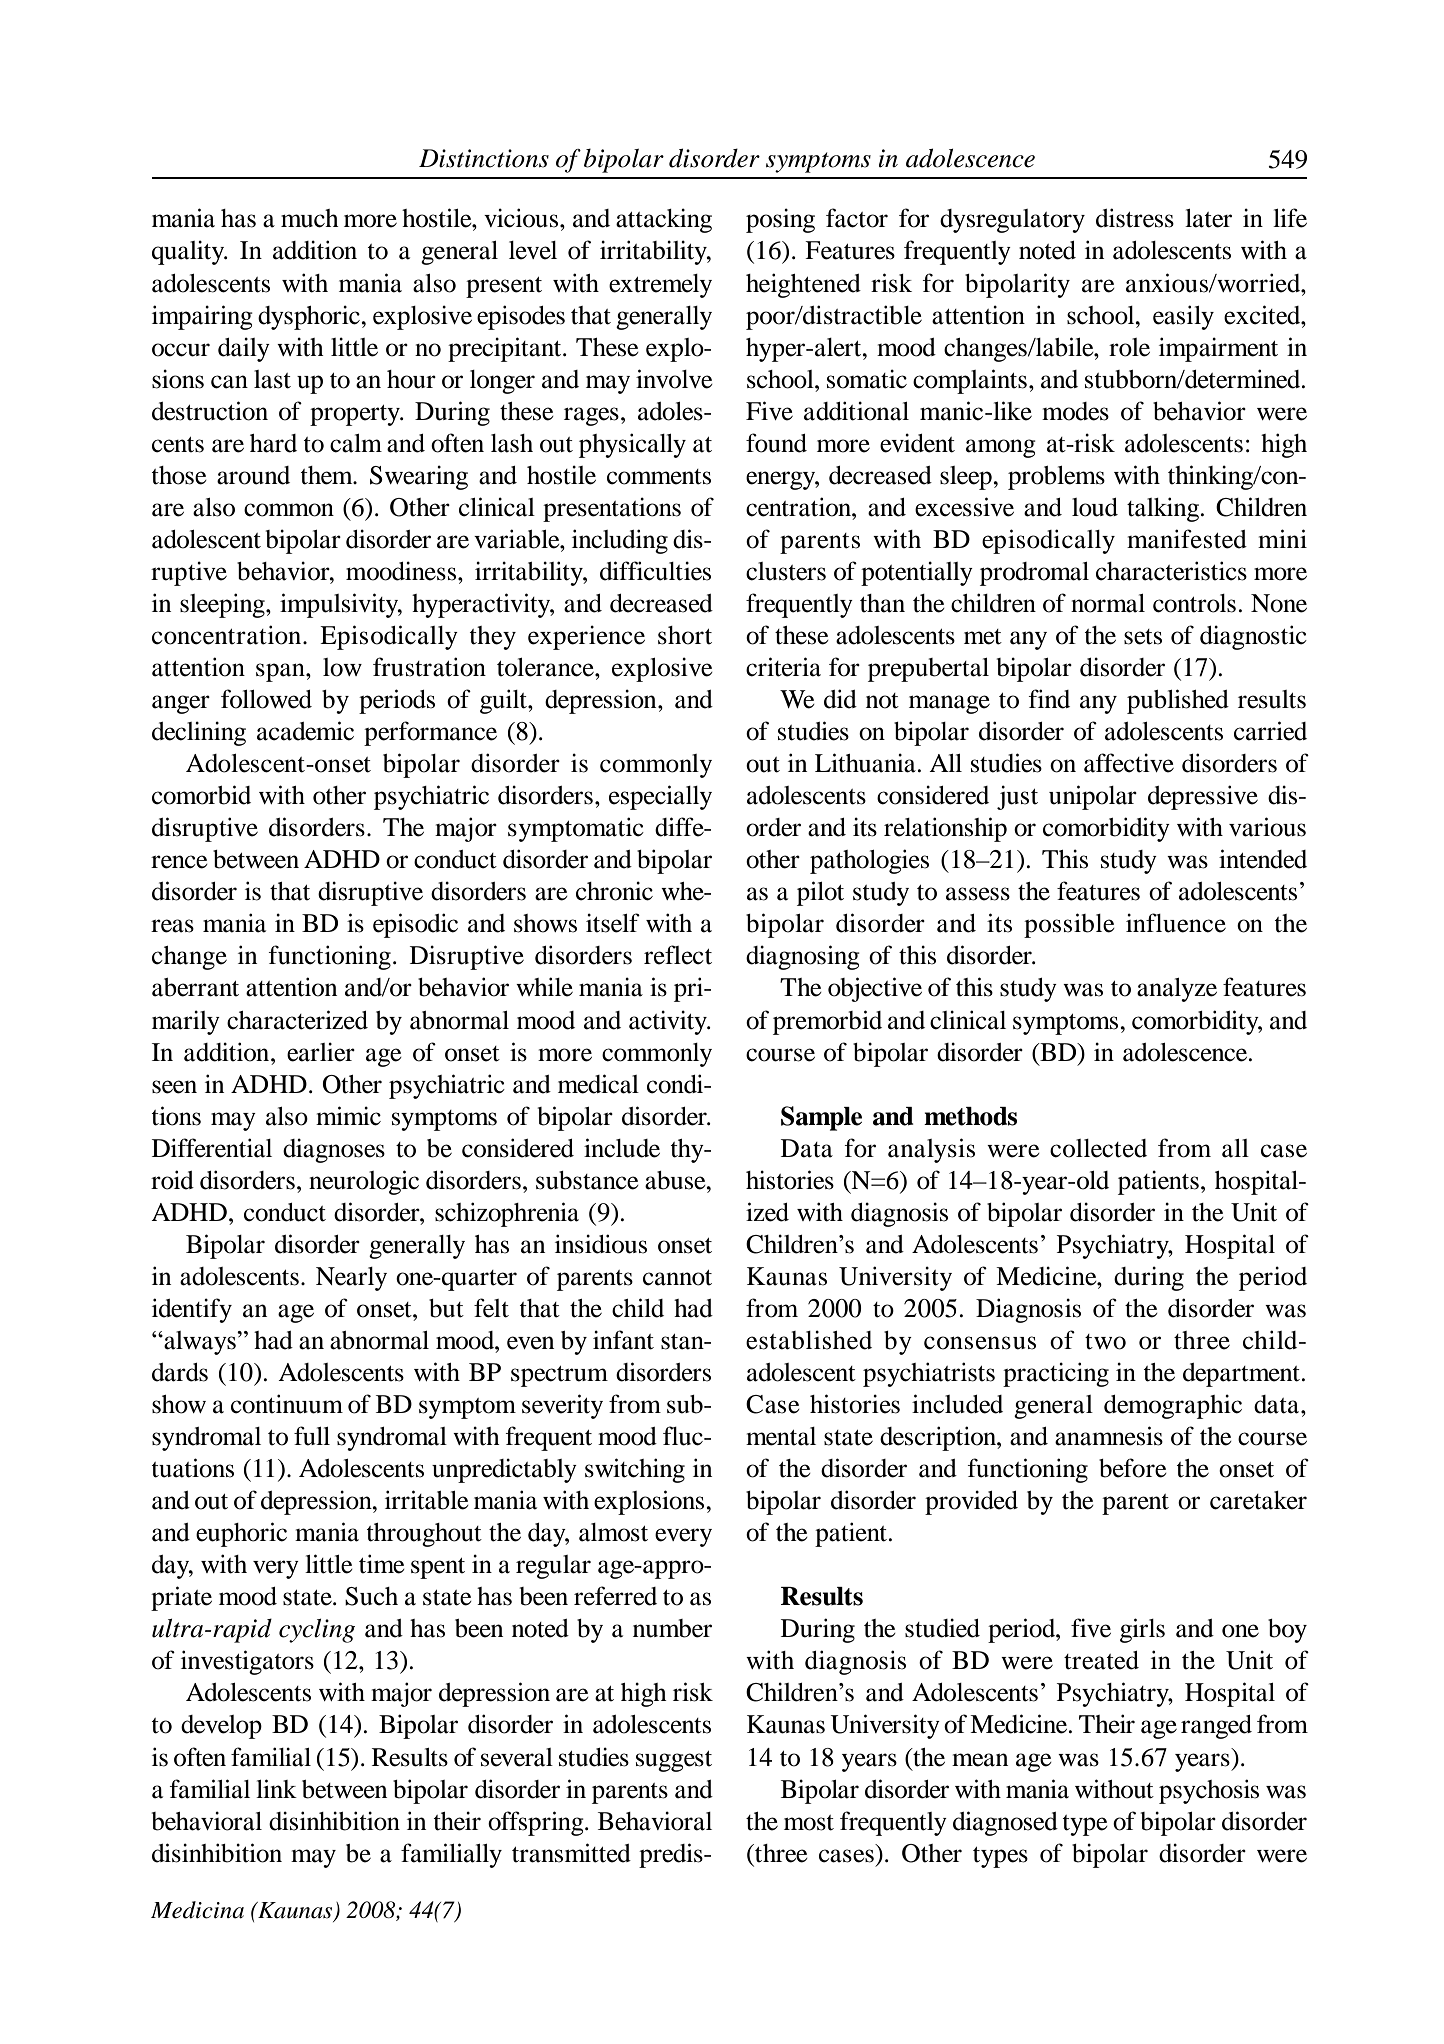  What do you see at coordinates (783, 667) in the image?
I see `criteria` at bounding box center [783, 667].
